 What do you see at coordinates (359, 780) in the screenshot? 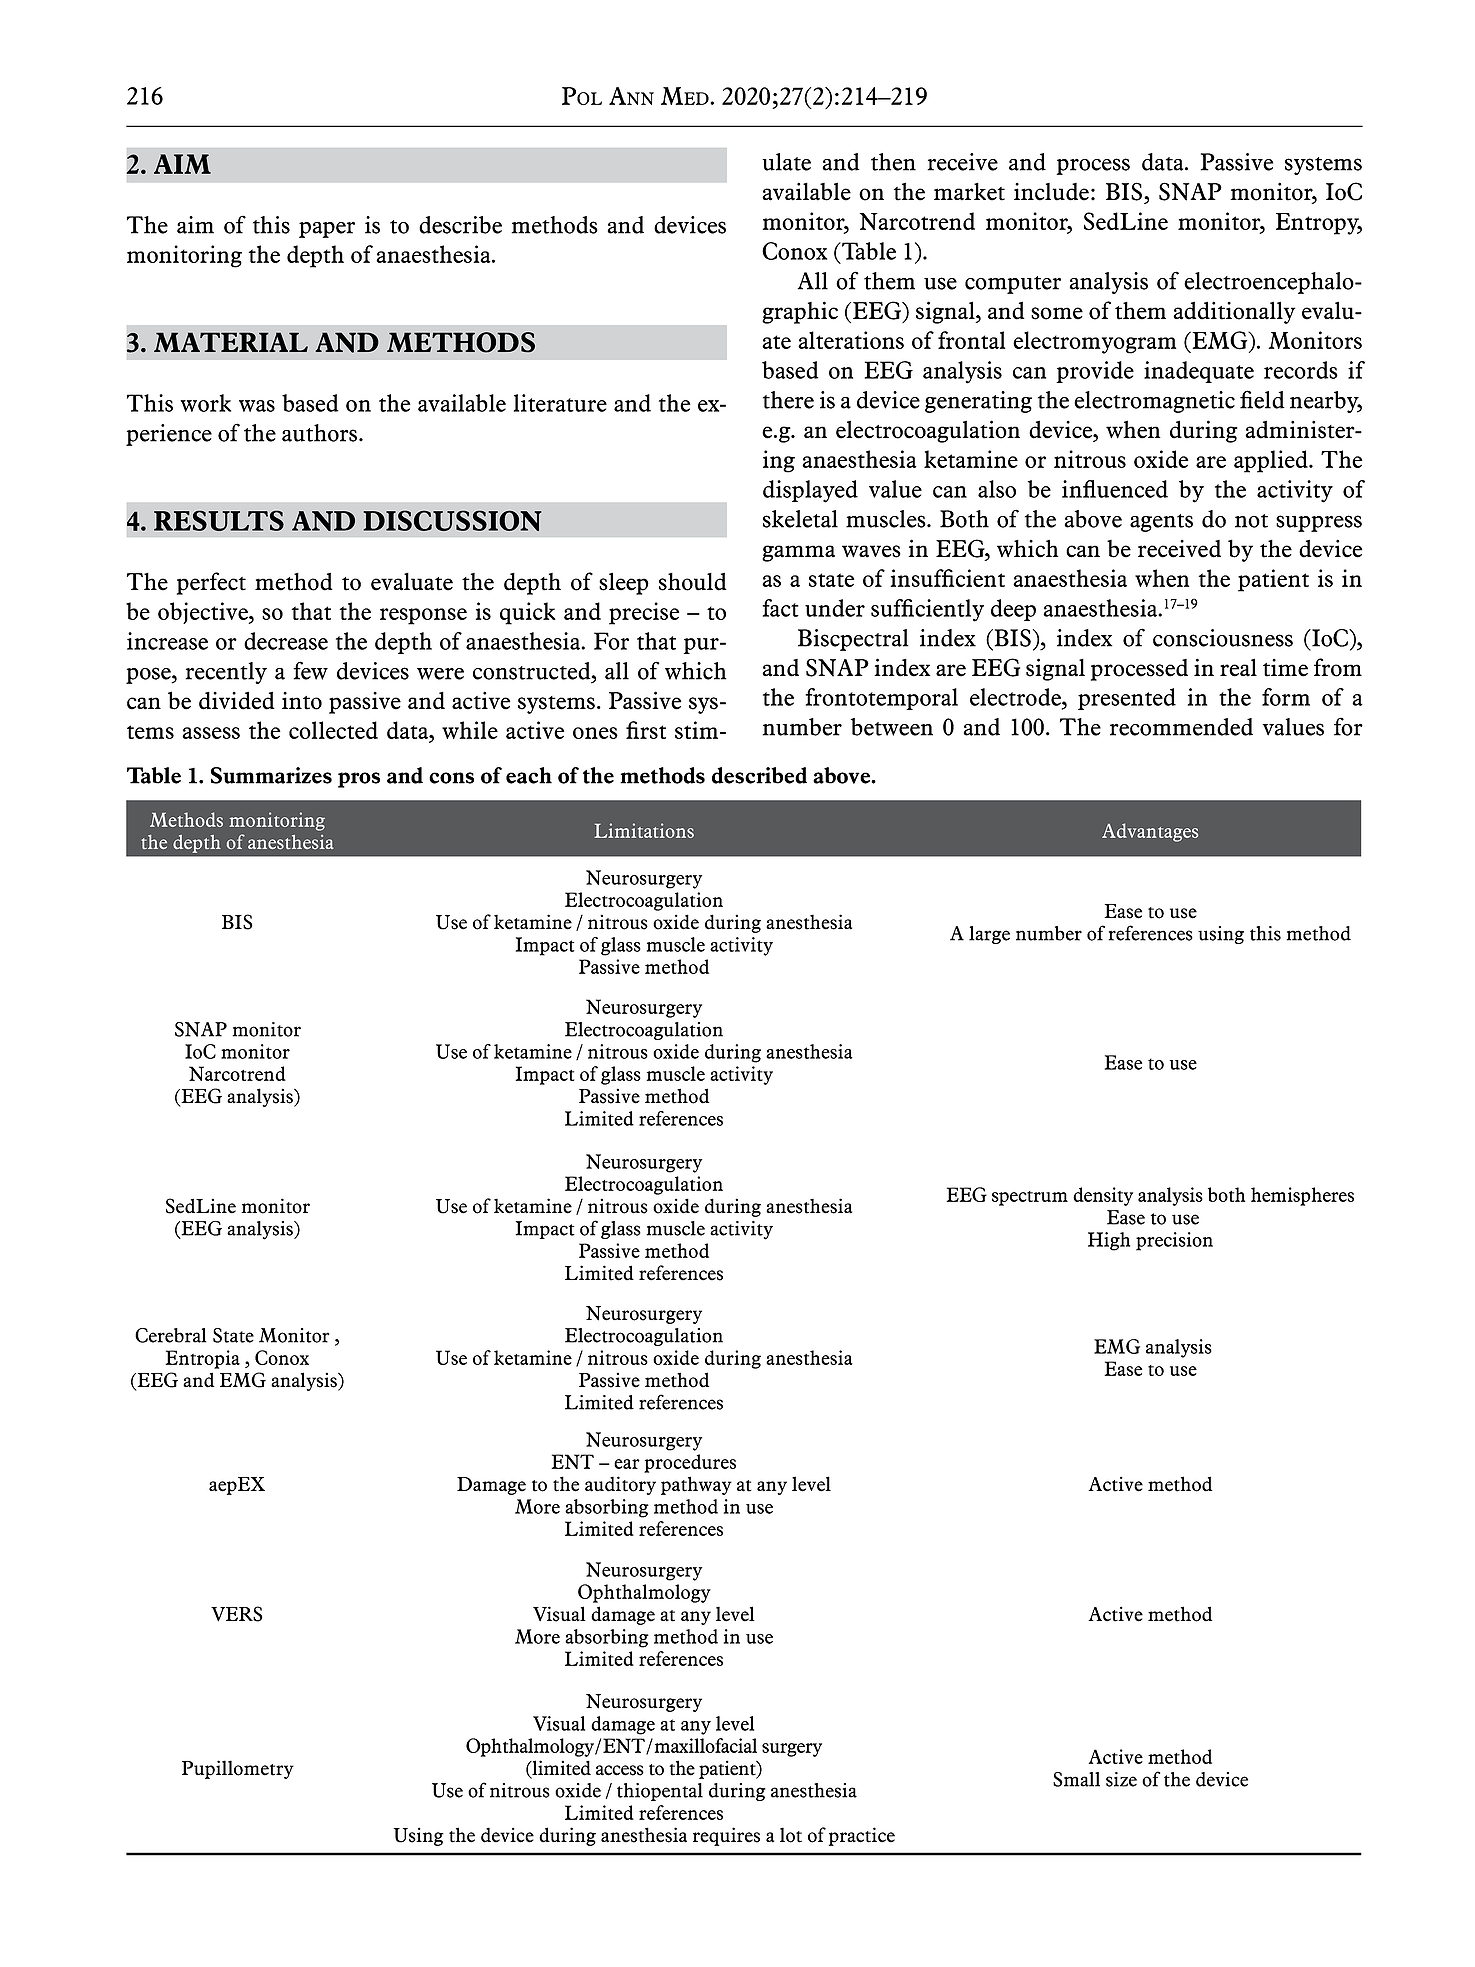
I see `pros` at bounding box center [359, 780].
